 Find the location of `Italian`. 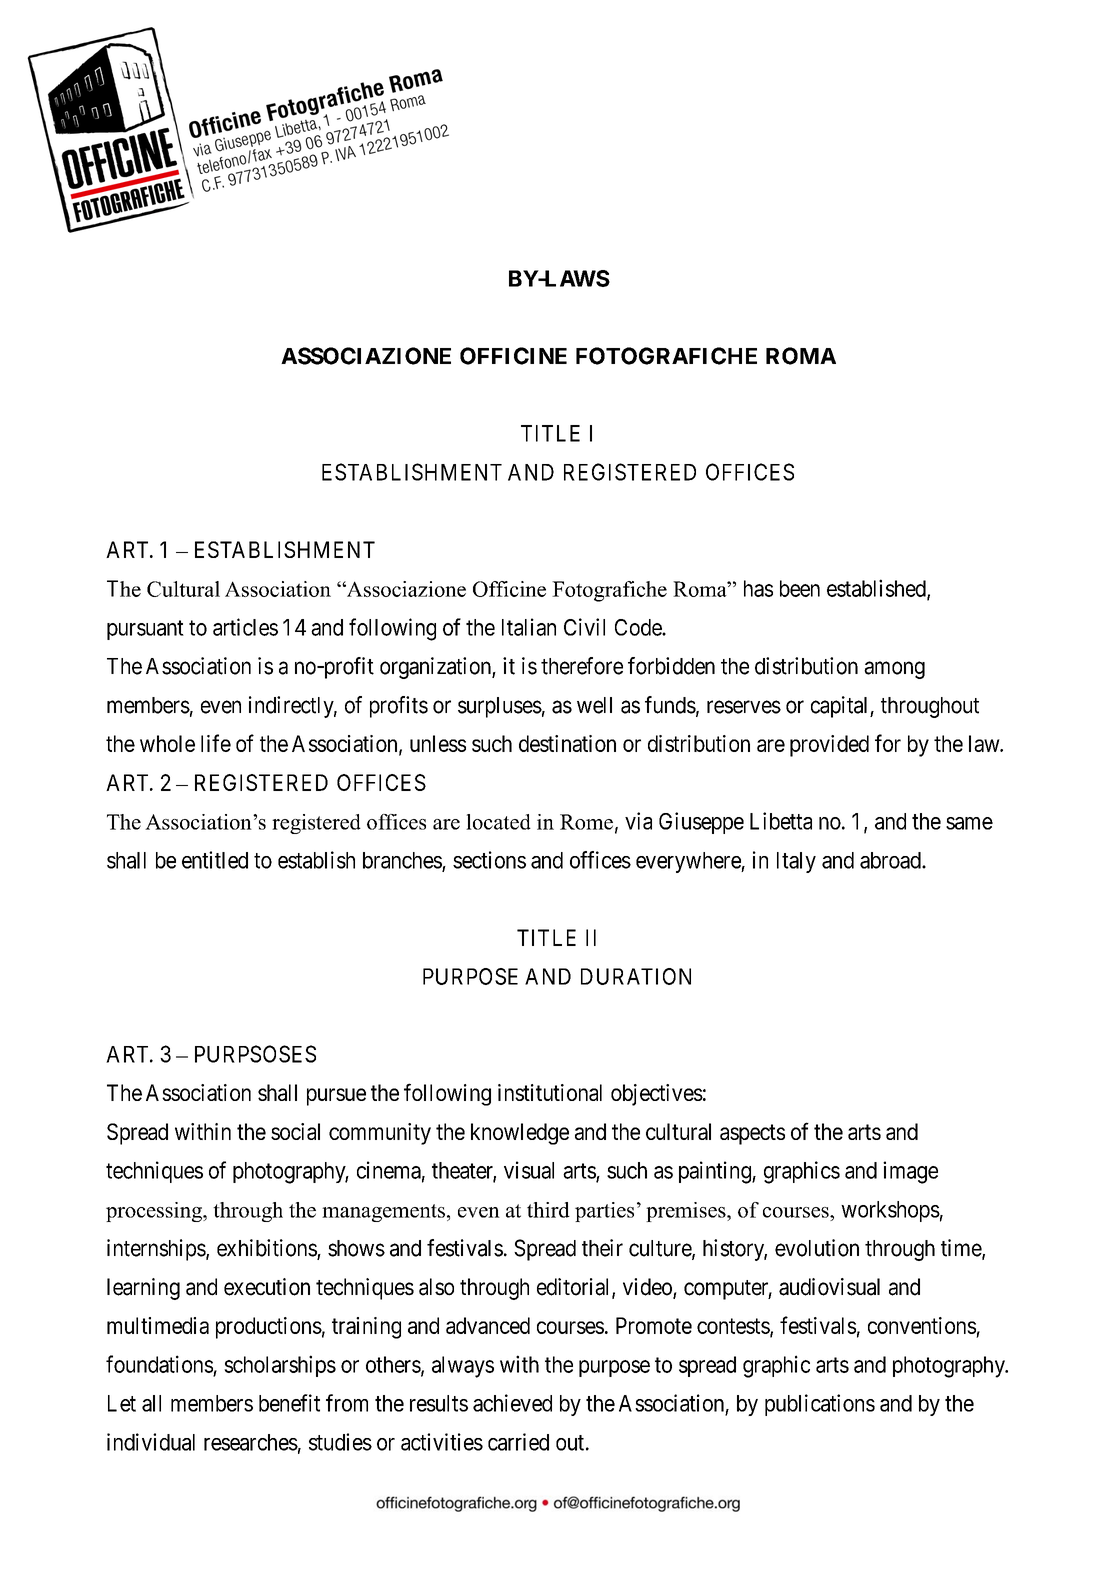

Italian is located at coordinates (529, 627).
